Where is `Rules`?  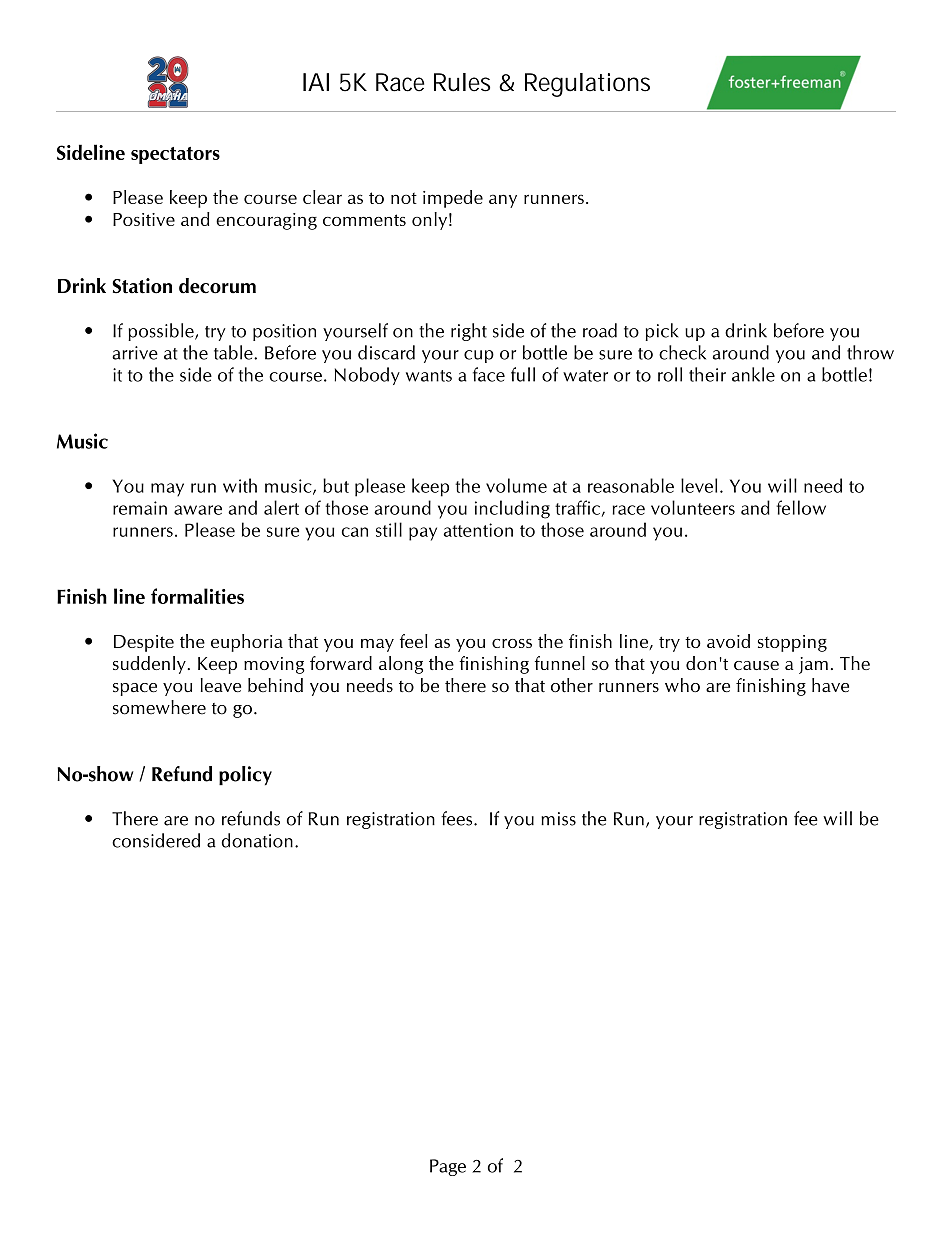
Rules is located at coordinates (462, 82).
